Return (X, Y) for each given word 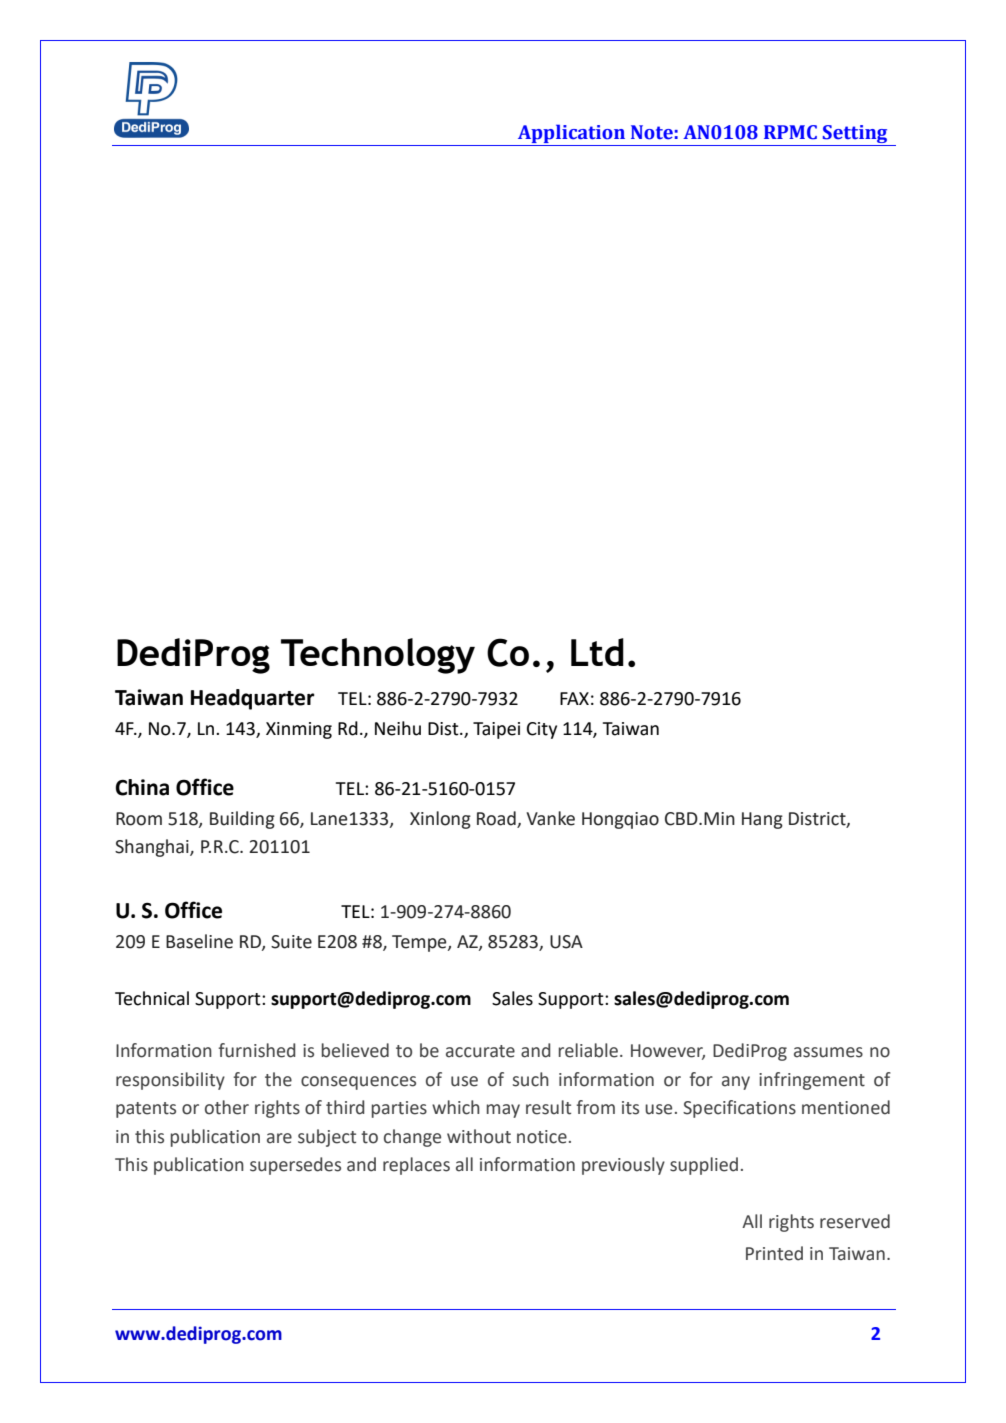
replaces (416, 1166)
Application (571, 133)
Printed (774, 1253)
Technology (378, 656)
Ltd (597, 652)
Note (652, 132)
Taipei (496, 730)
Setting (855, 135)
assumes (828, 1052)
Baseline (199, 941)
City (542, 730)
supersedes (295, 1166)
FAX (574, 698)
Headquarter (253, 699)
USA (566, 942)
